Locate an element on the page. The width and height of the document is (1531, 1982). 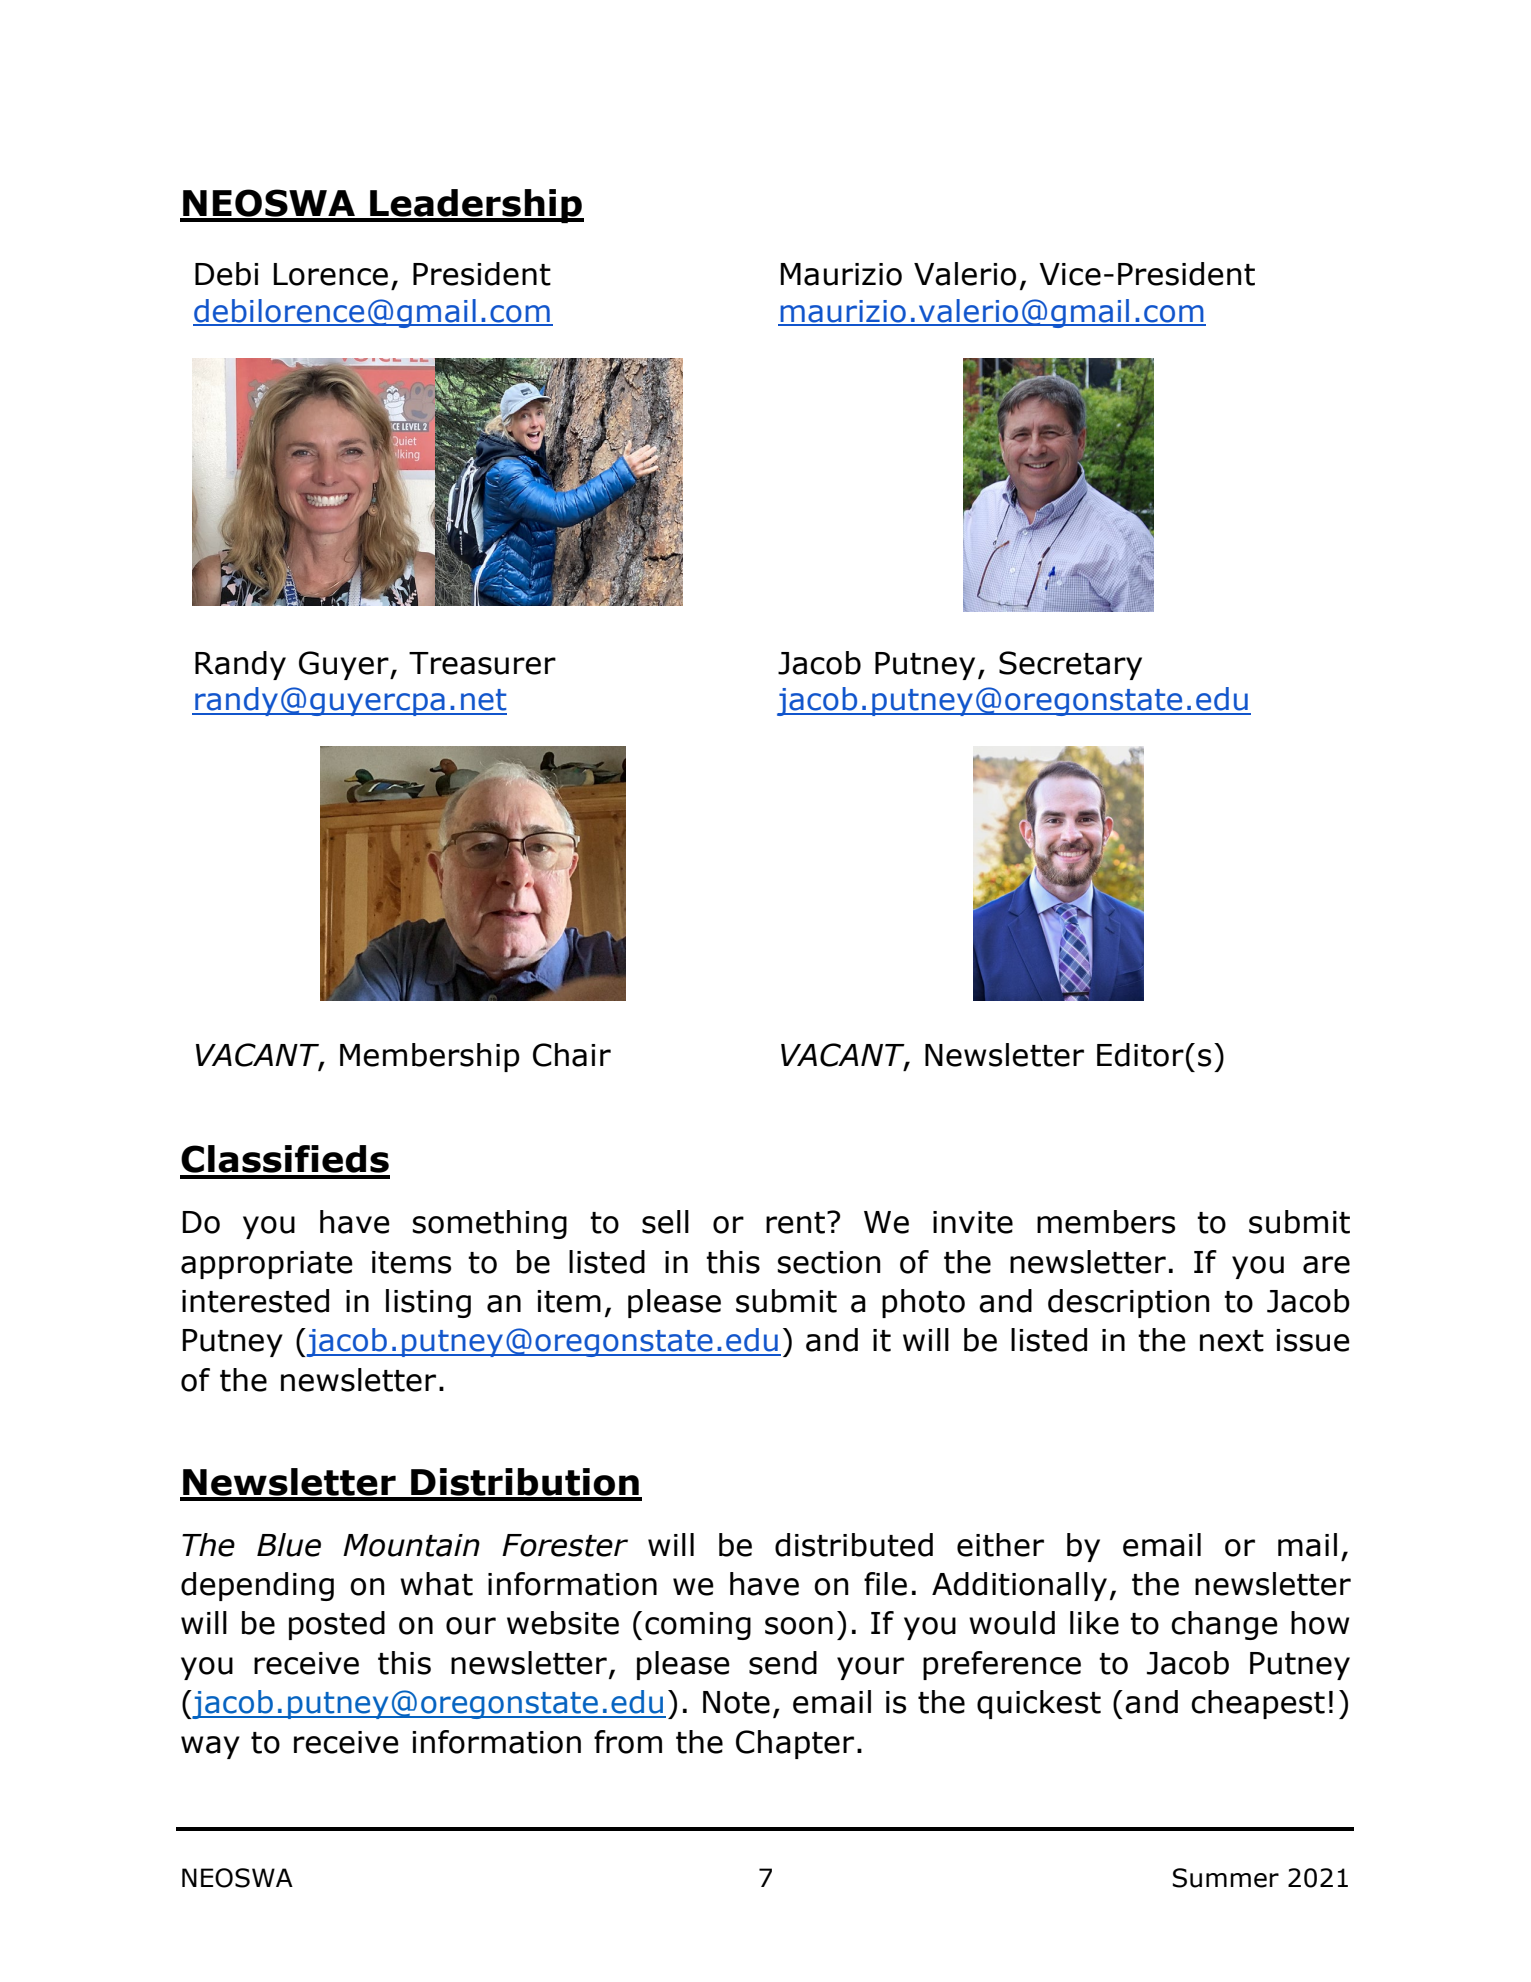
are is located at coordinates (1326, 1265).
